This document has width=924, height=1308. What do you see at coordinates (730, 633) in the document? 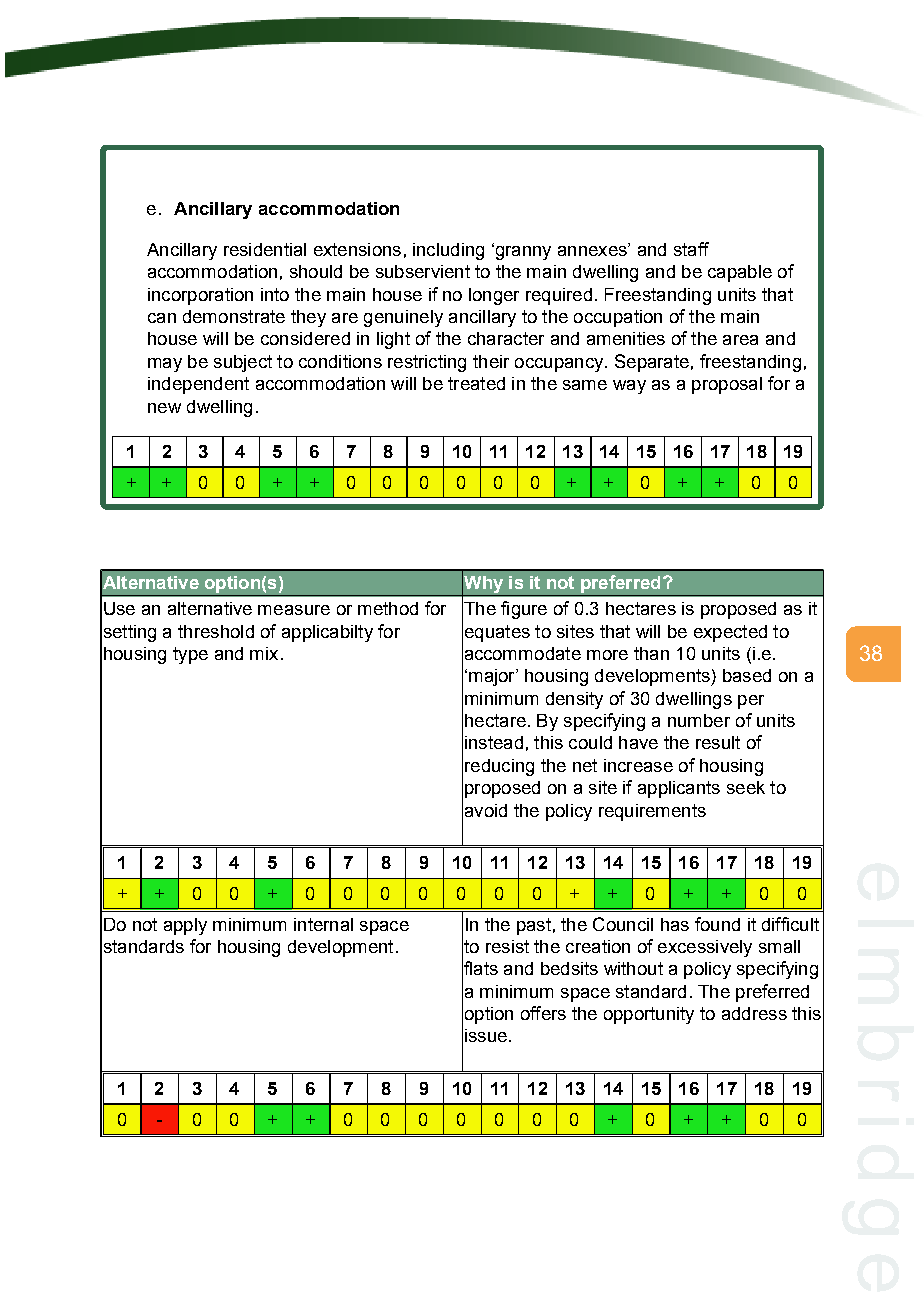
I see `expected` at bounding box center [730, 633].
